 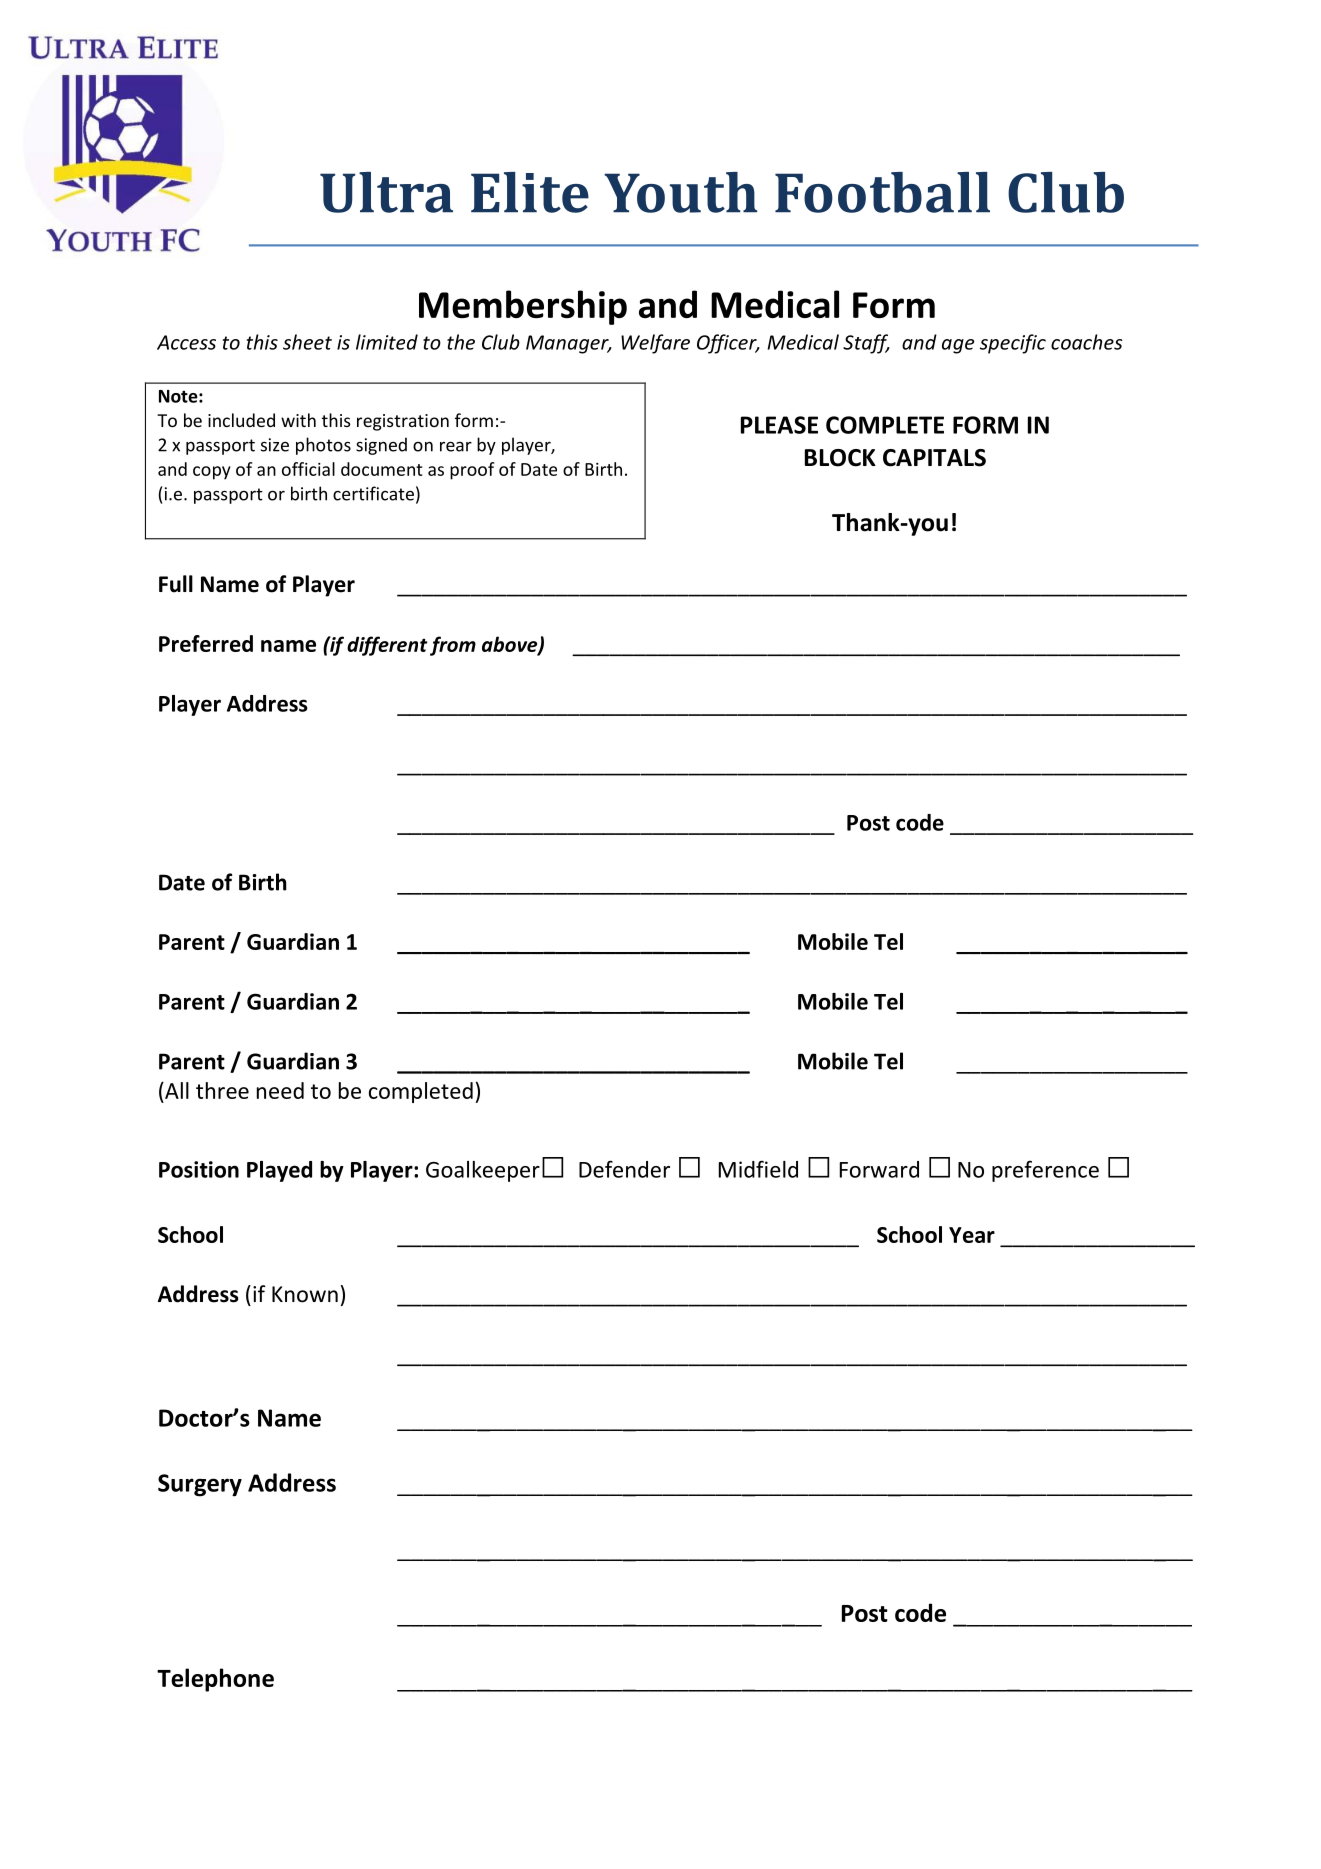 I want to click on Ultra, so click(x=386, y=192).
